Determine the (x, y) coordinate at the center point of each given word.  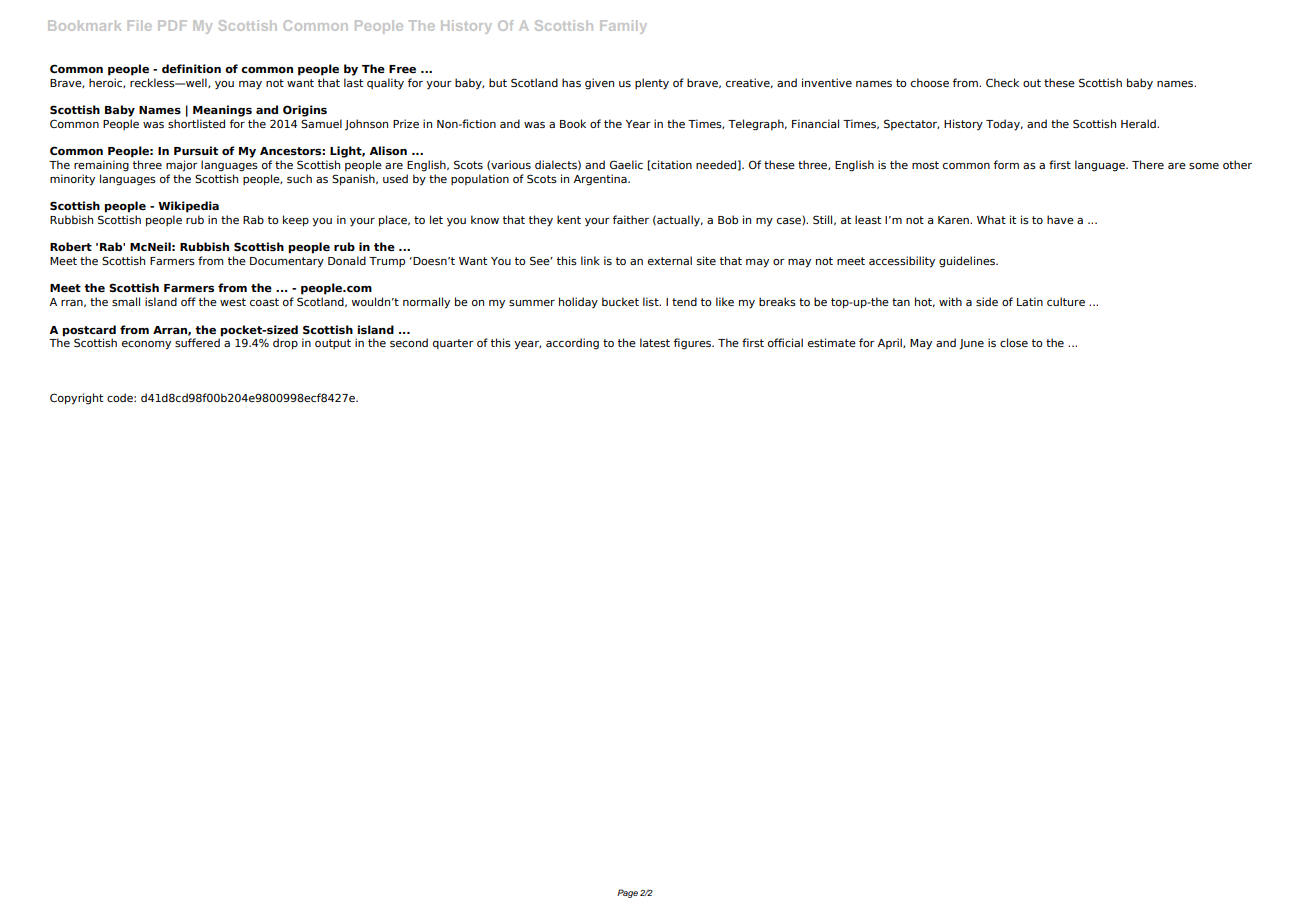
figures (694, 344)
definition (191, 68)
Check (1002, 82)
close (1014, 342)
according (572, 344)
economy (146, 345)
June (971, 344)
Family (623, 27)
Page (627, 893)
